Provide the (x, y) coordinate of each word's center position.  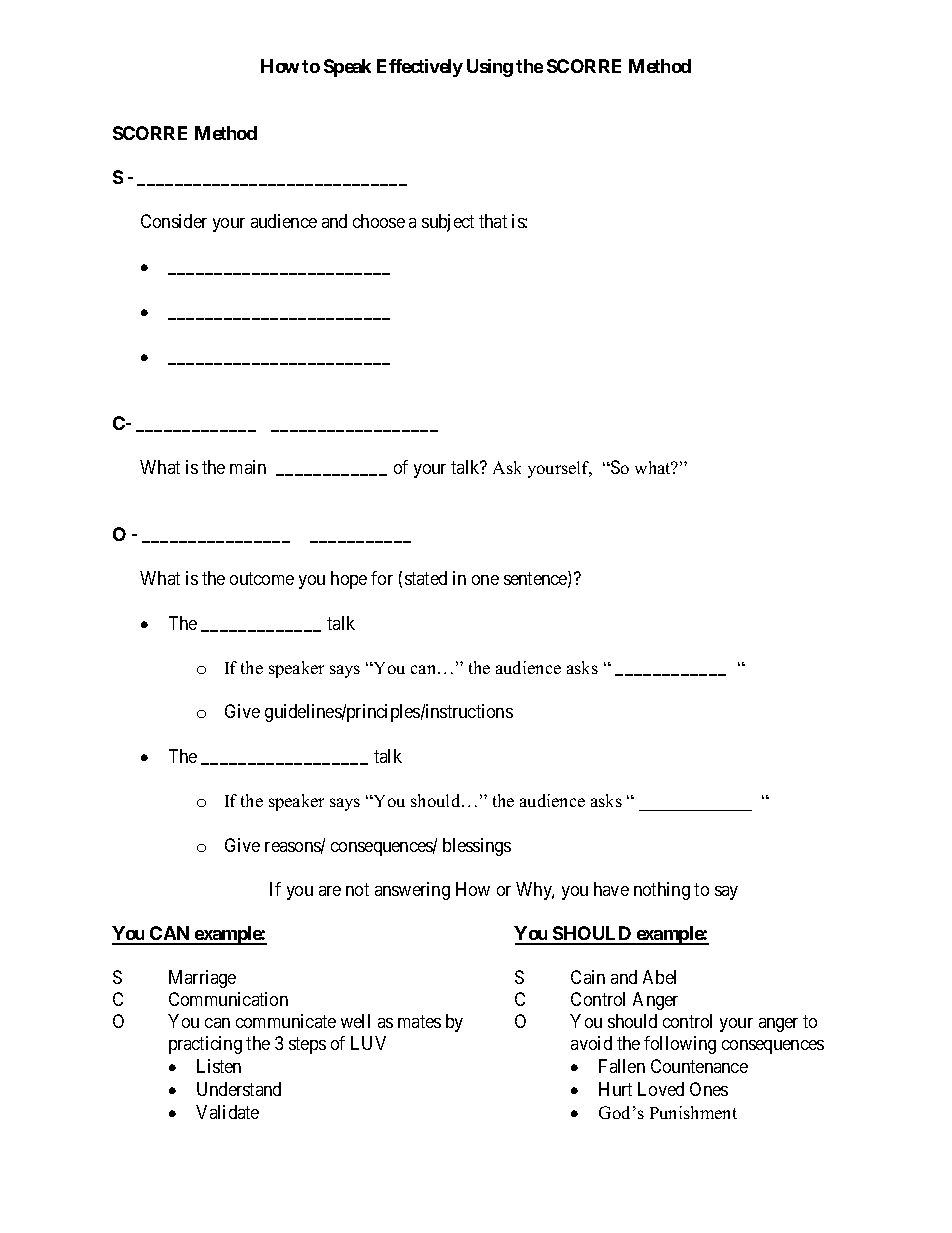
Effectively (420, 68)
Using (490, 68)
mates (419, 1021)
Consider (174, 221)
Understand (239, 1089)
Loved (661, 1089)
